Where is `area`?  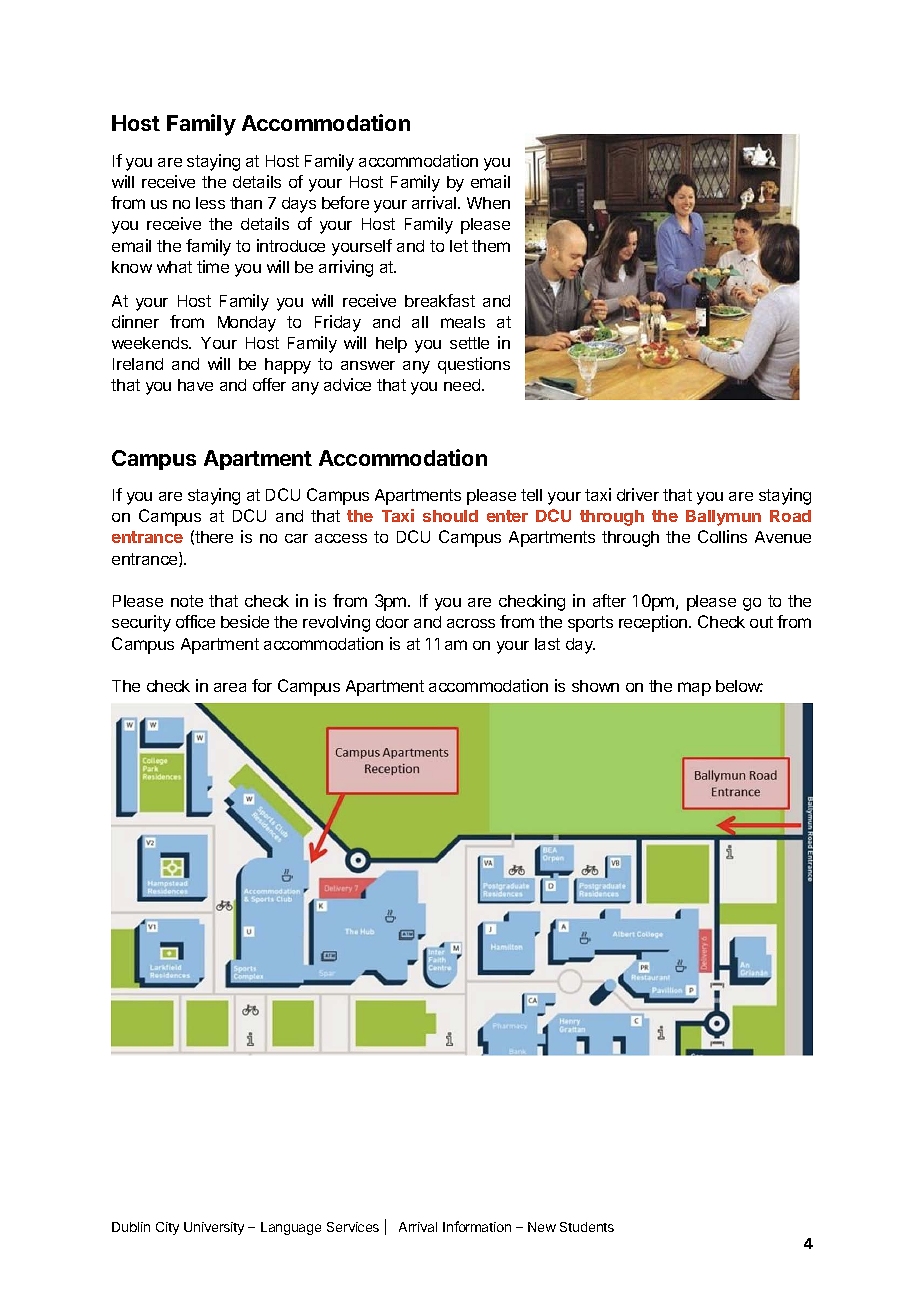 area is located at coordinates (230, 687).
